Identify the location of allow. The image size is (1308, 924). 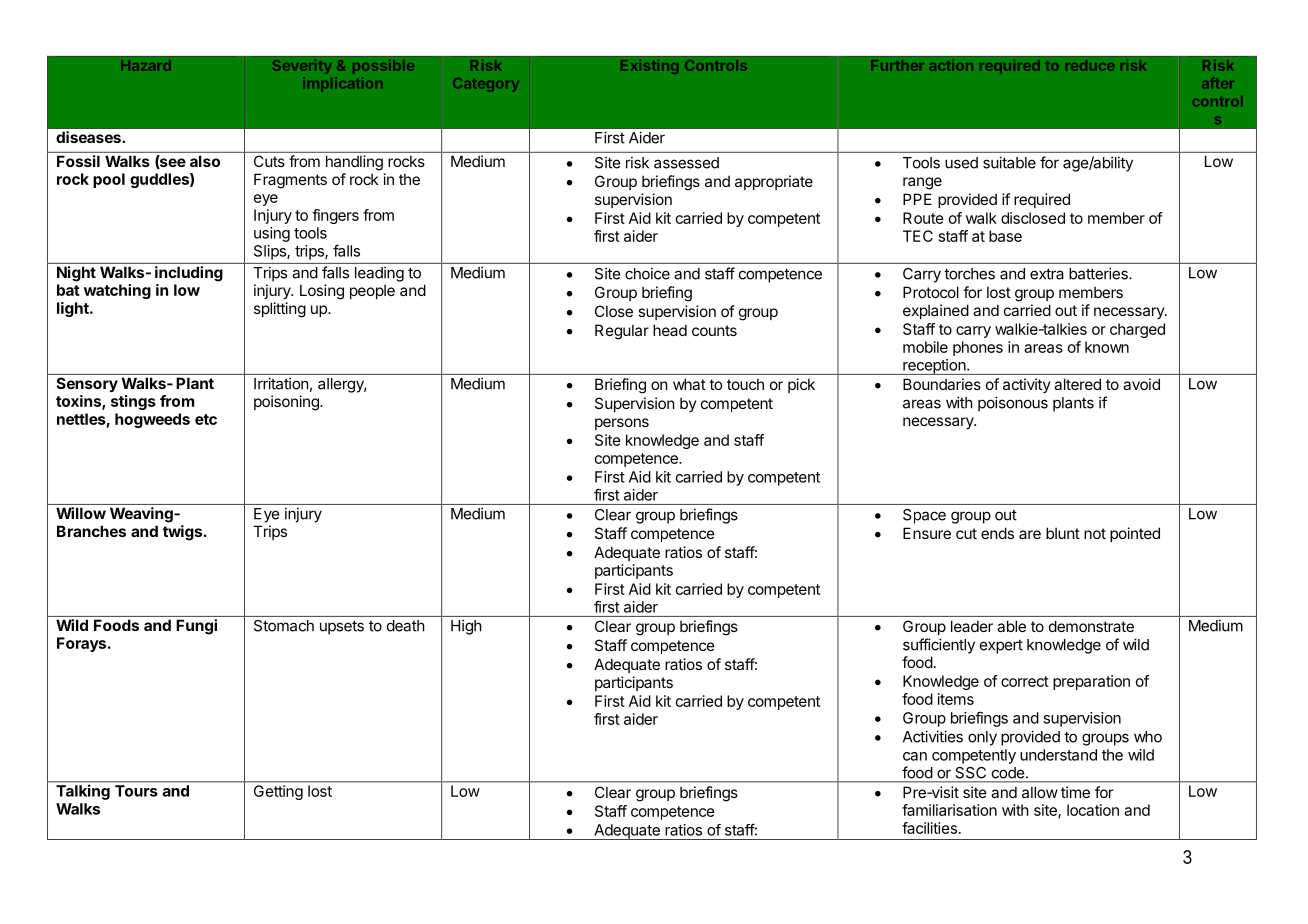
(1040, 792).
